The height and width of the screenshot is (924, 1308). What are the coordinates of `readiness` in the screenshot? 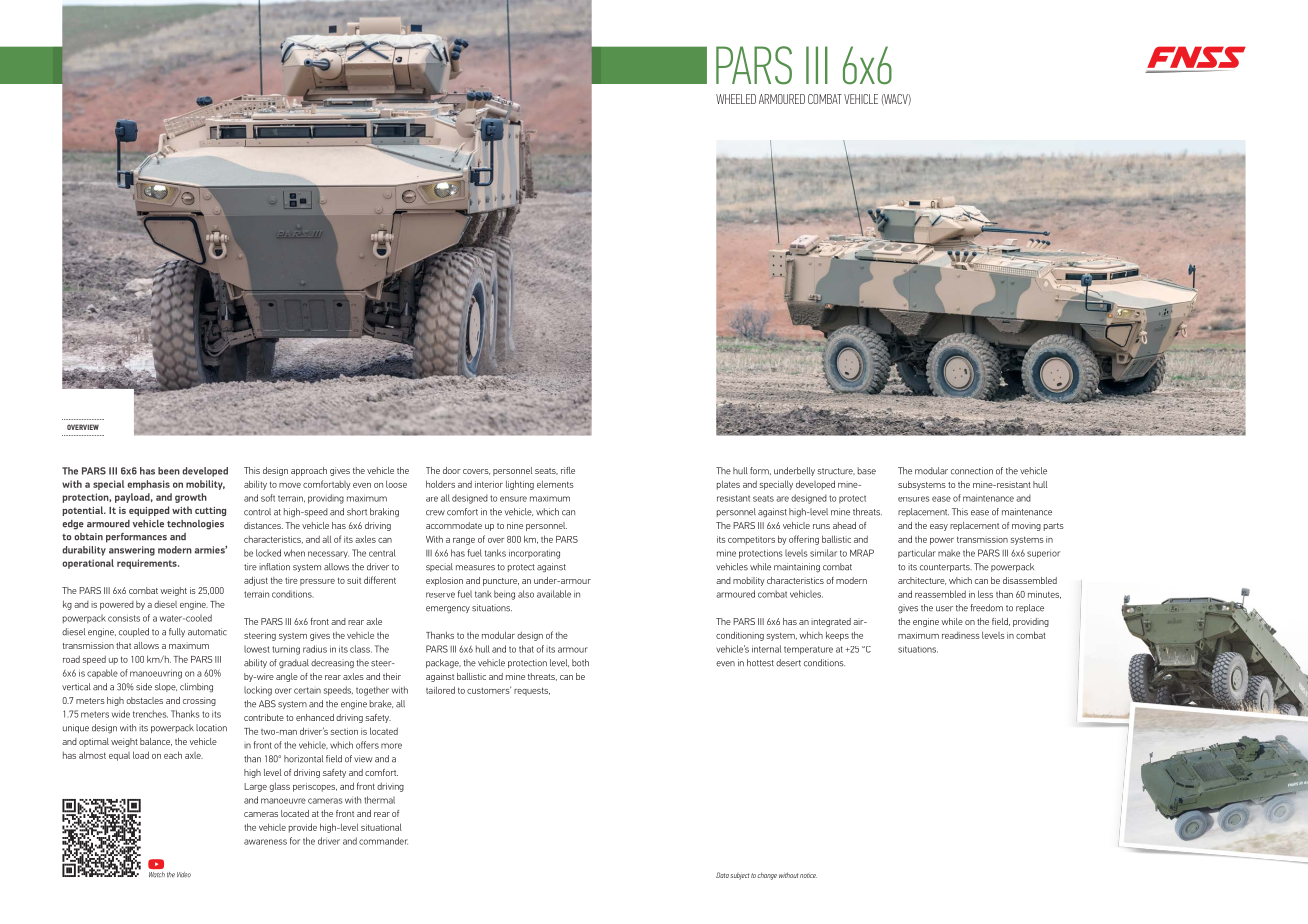 It's located at (961, 635).
